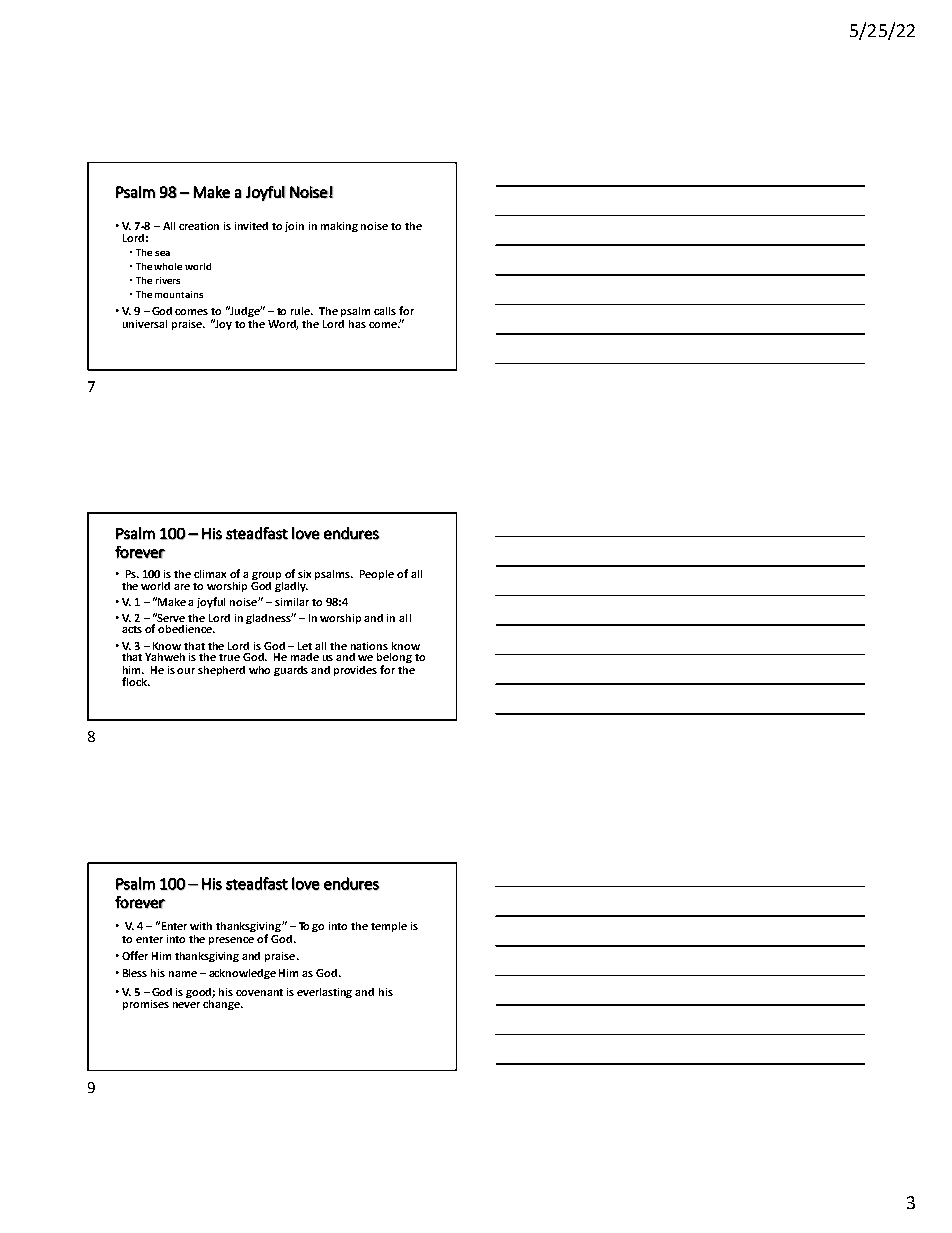 Image resolution: width=952 pixels, height=1233 pixels. Describe the element at coordinates (182, 587) in the screenshot. I see `are` at that location.
